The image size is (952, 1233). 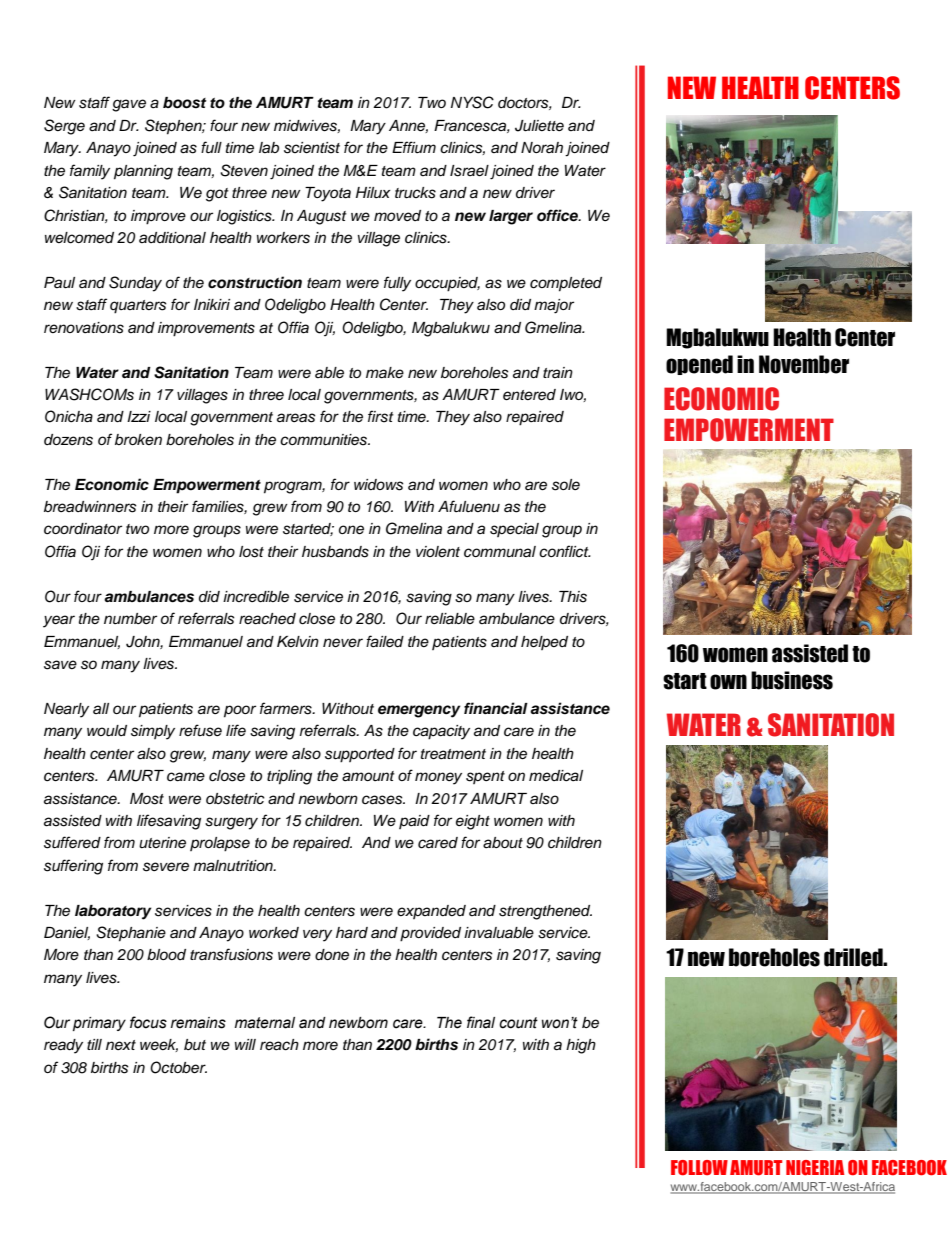 I want to click on violent, so click(x=438, y=551).
